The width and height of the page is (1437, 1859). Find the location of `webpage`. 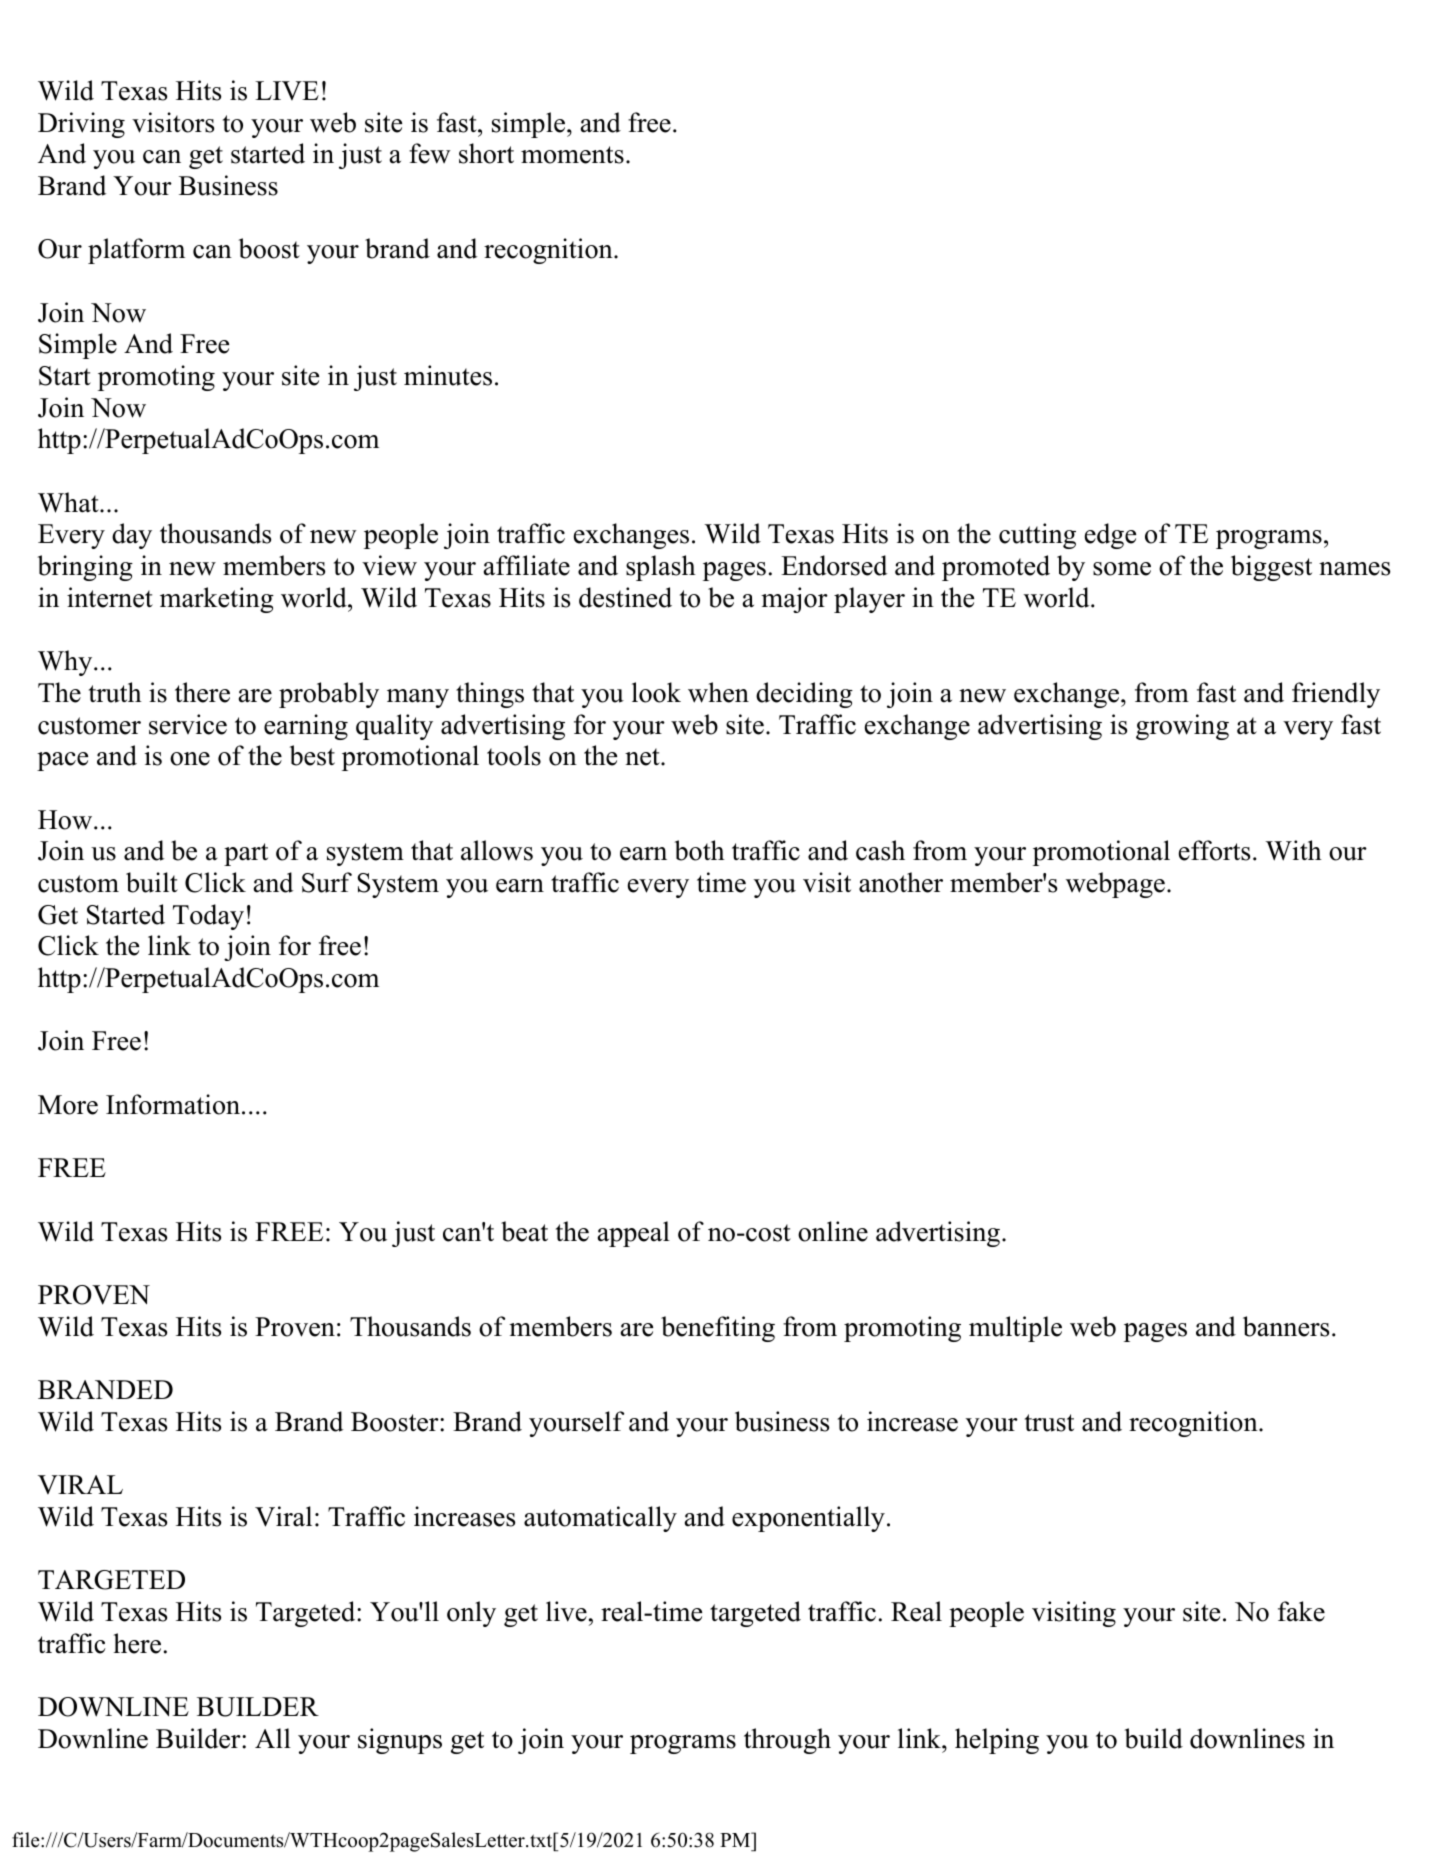

webpage is located at coordinates (1115, 885).
